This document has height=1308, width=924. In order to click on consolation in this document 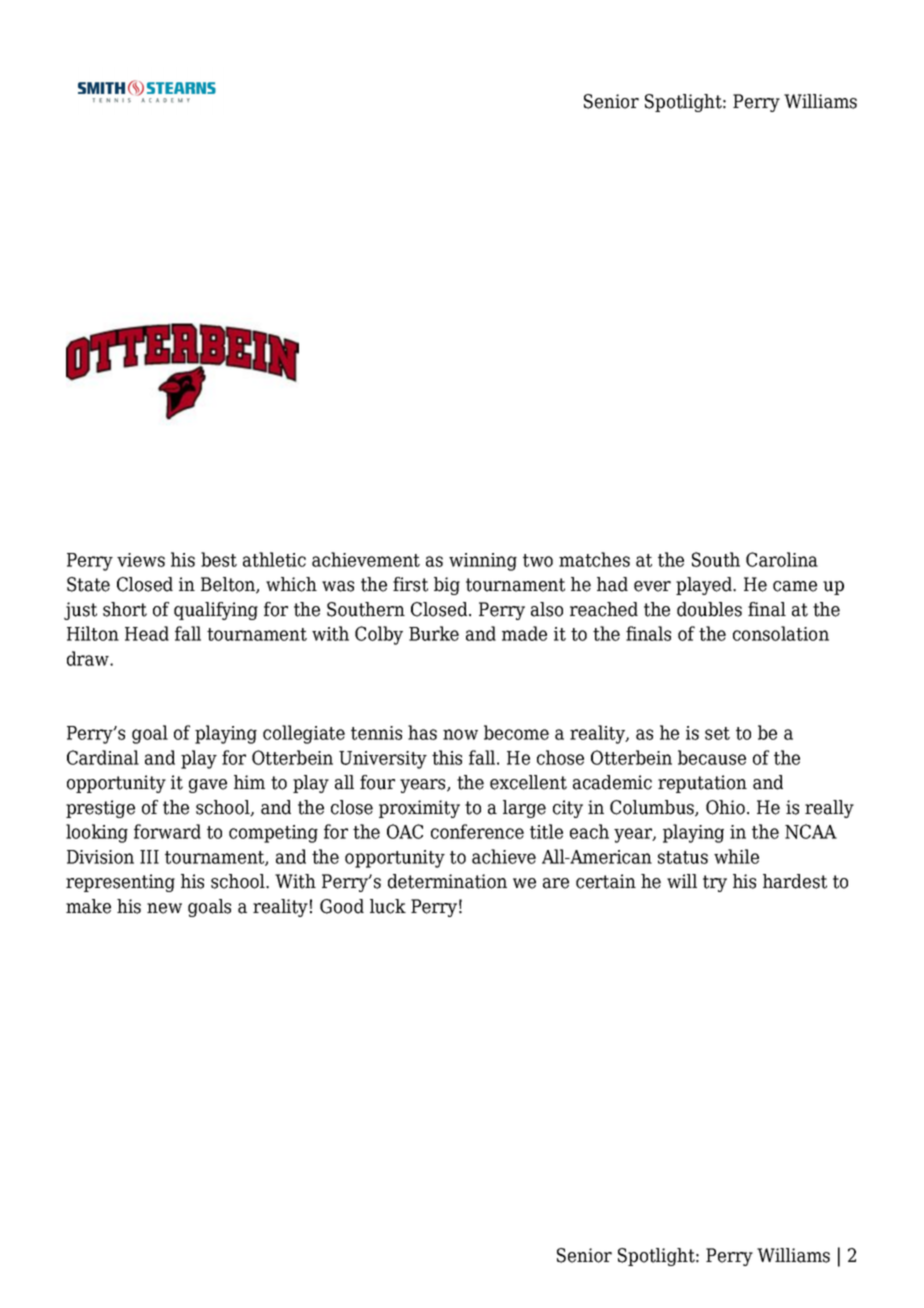, I will do `click(781, 633)`.
